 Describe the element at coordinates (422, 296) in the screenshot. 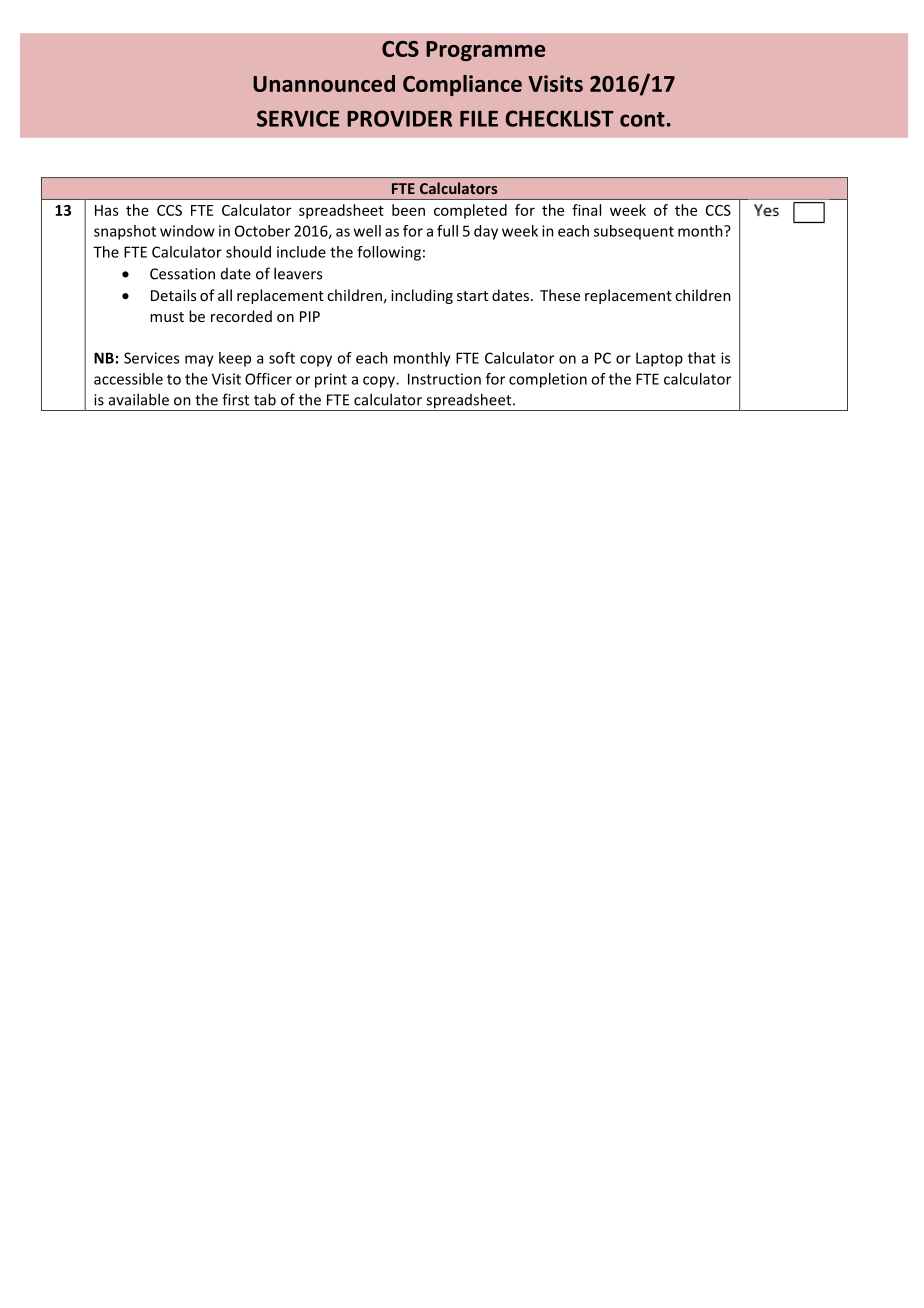

I see `including` at that location.
